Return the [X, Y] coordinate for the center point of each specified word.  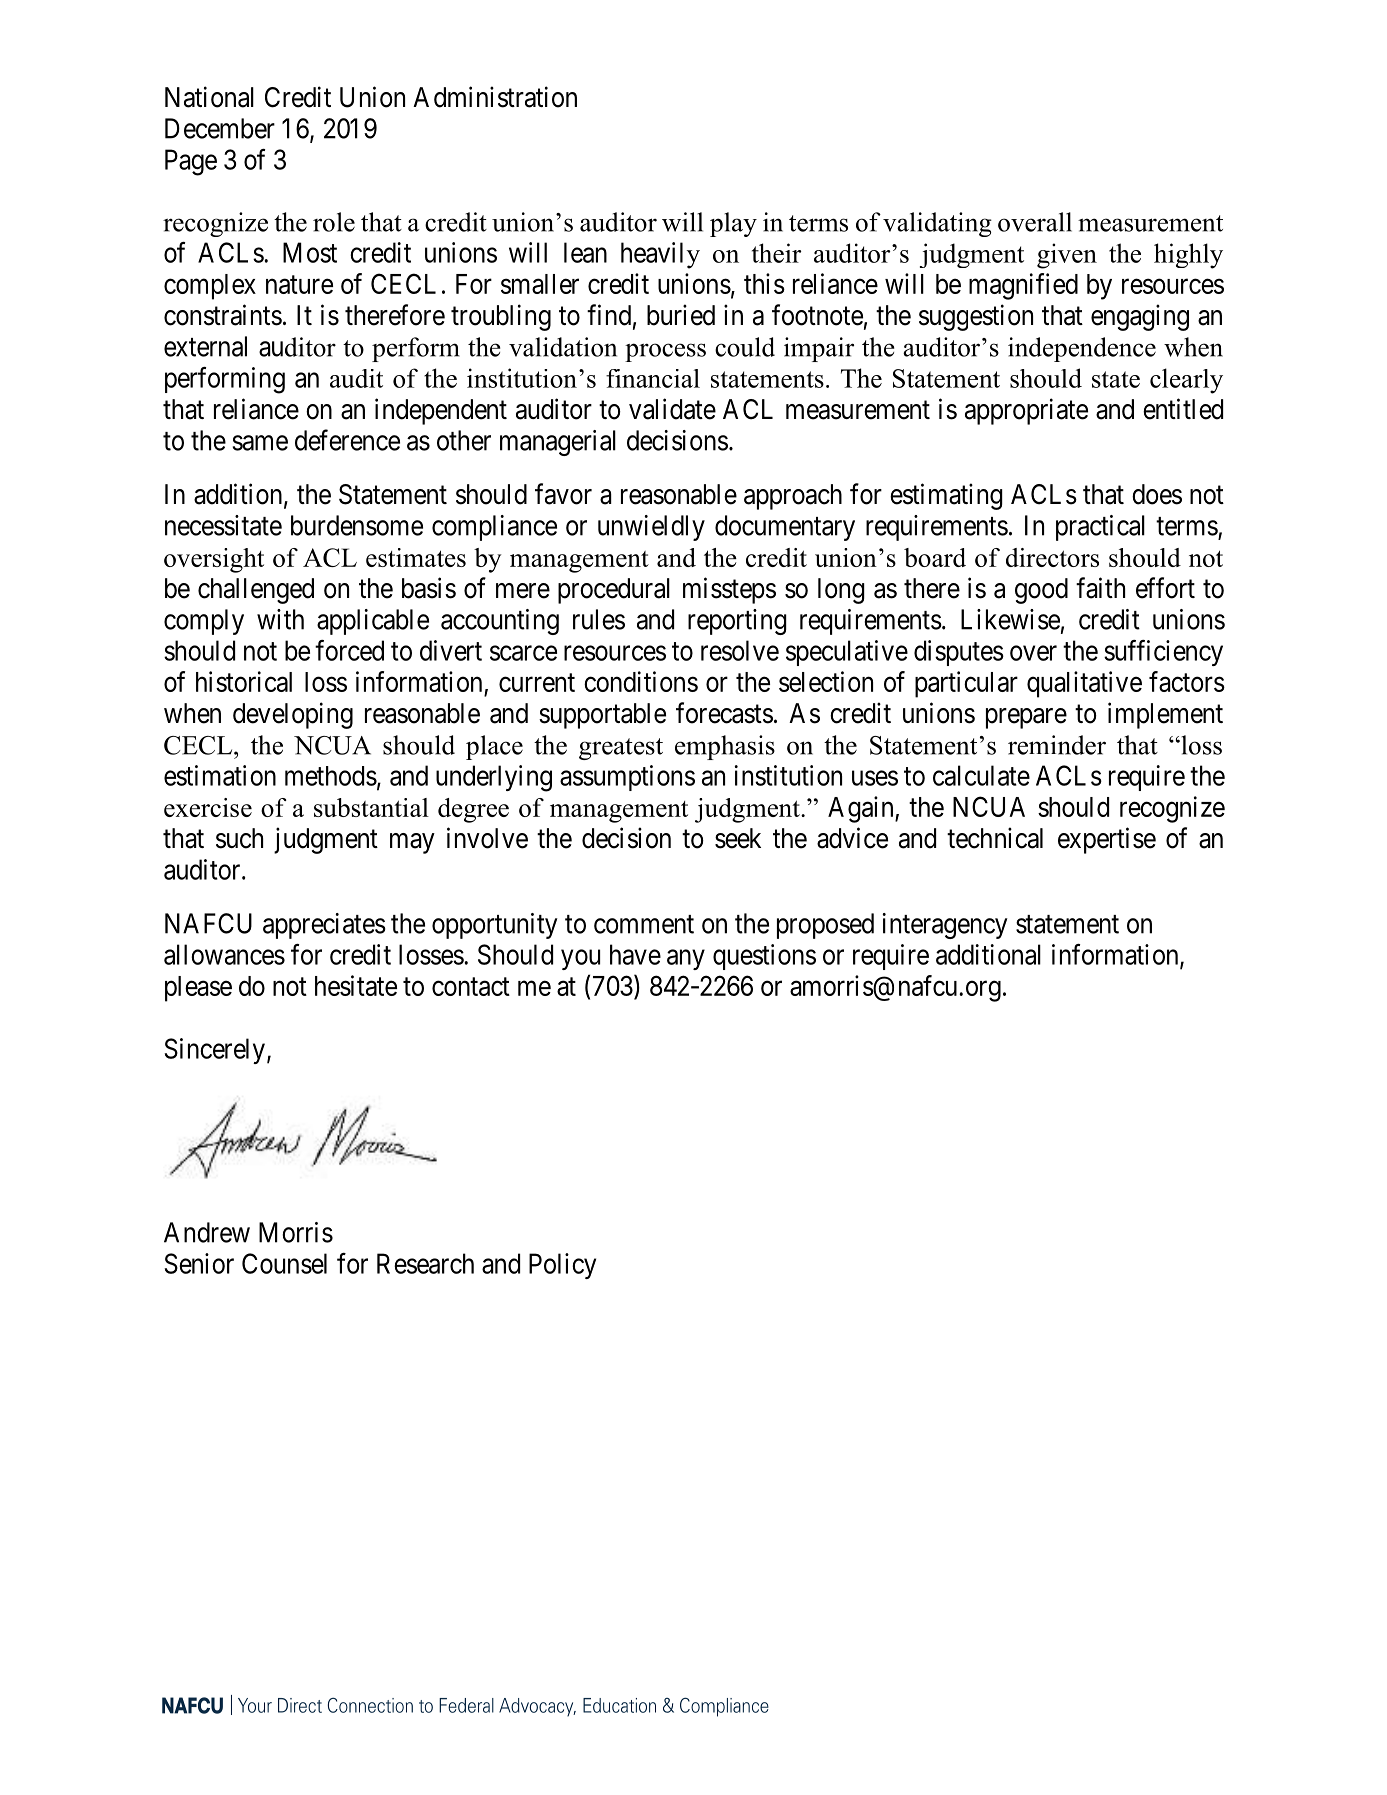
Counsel [284, 1263]
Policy [562, 1266]
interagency [945, 926]
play [733, 224]
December [220, 128]
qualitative [1084, 684]
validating [937, 224]
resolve [740, 650]
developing [293, 715]
